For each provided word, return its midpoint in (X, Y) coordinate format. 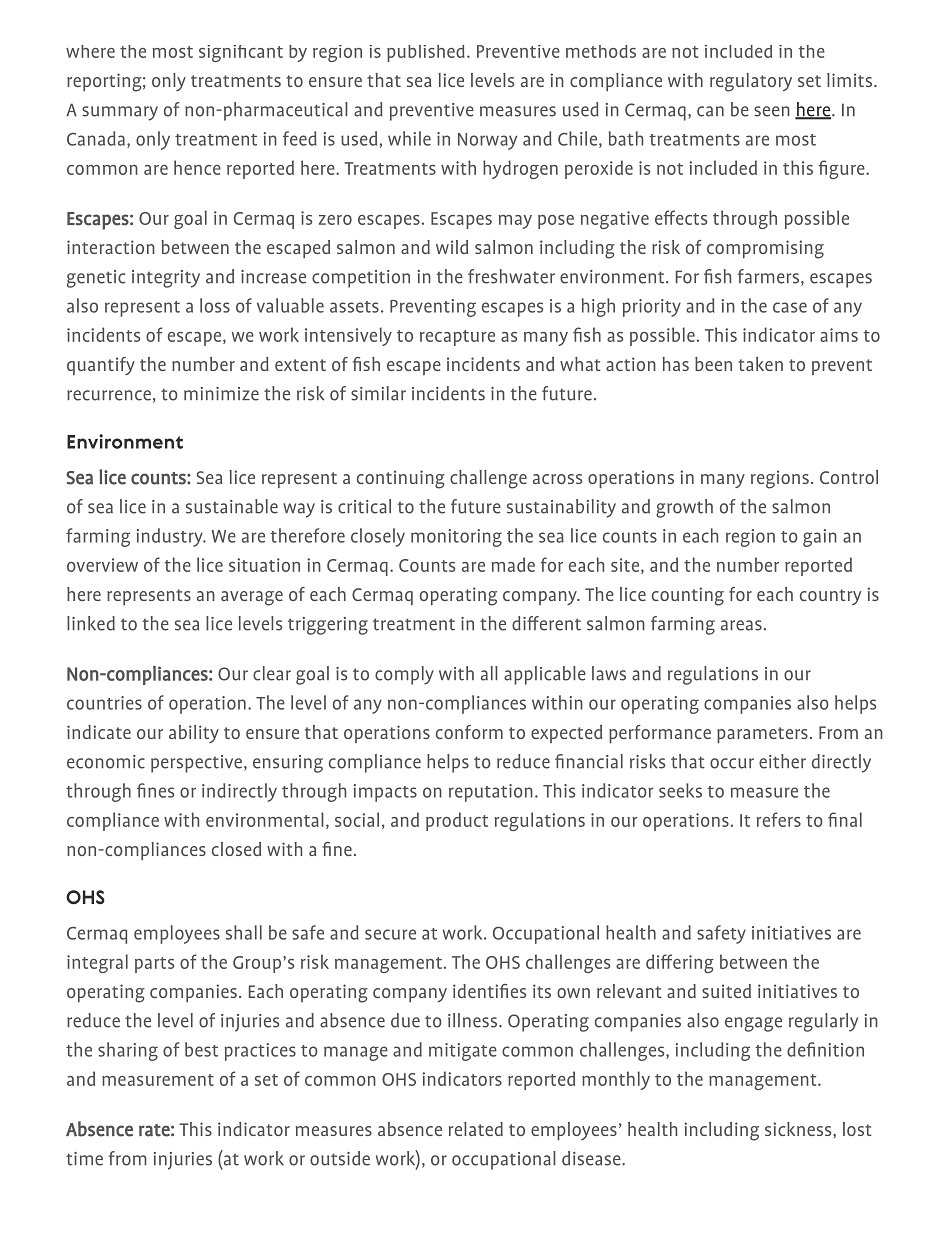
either (782, 761)
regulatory (751, 82)
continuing (401, 479)
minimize (221, 394)
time (84, 1159)
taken (760, 364)
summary (120, 113)
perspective (198, 764)
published (426, 53)
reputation (491, 793)
